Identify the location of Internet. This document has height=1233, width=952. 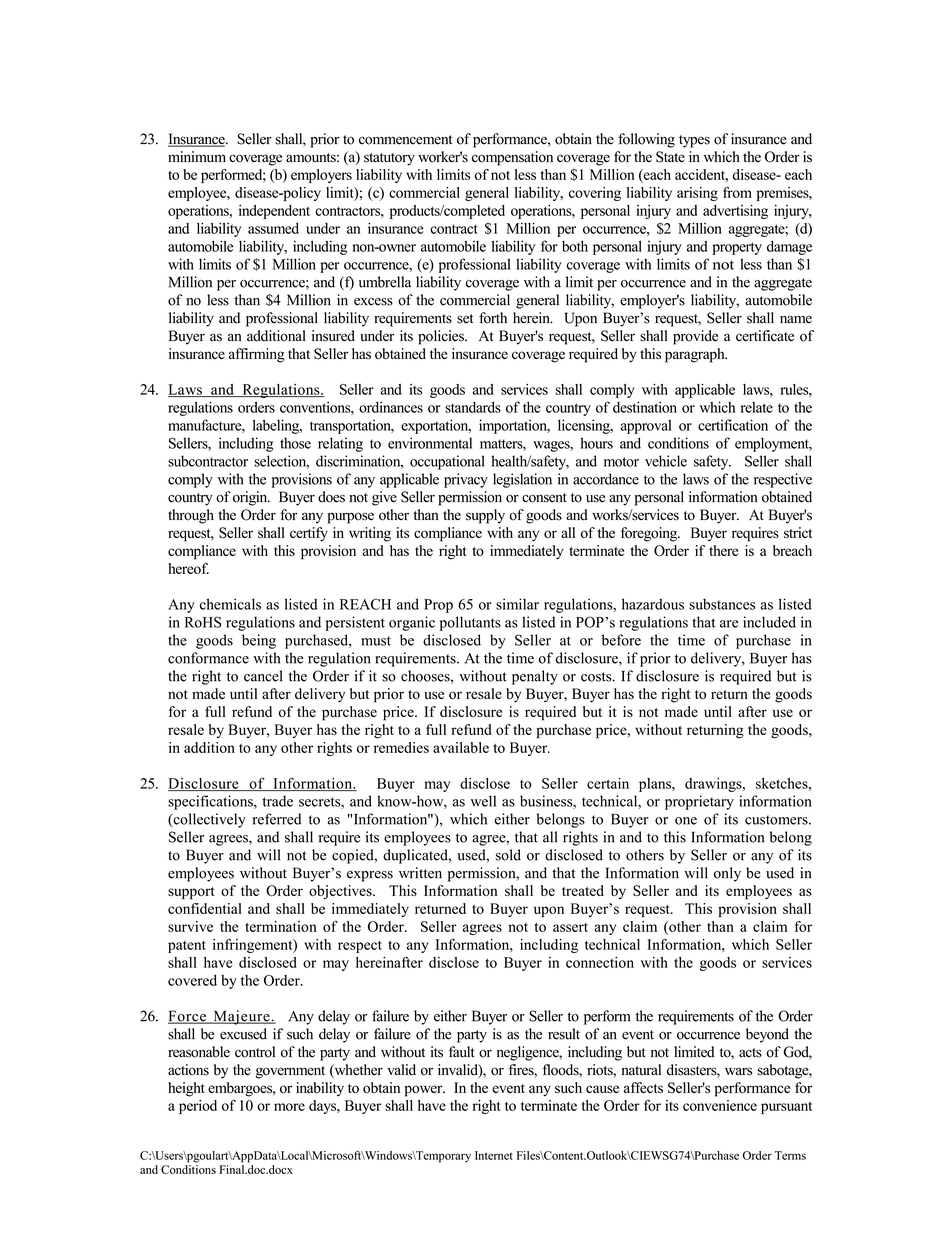
(494, 1155).
